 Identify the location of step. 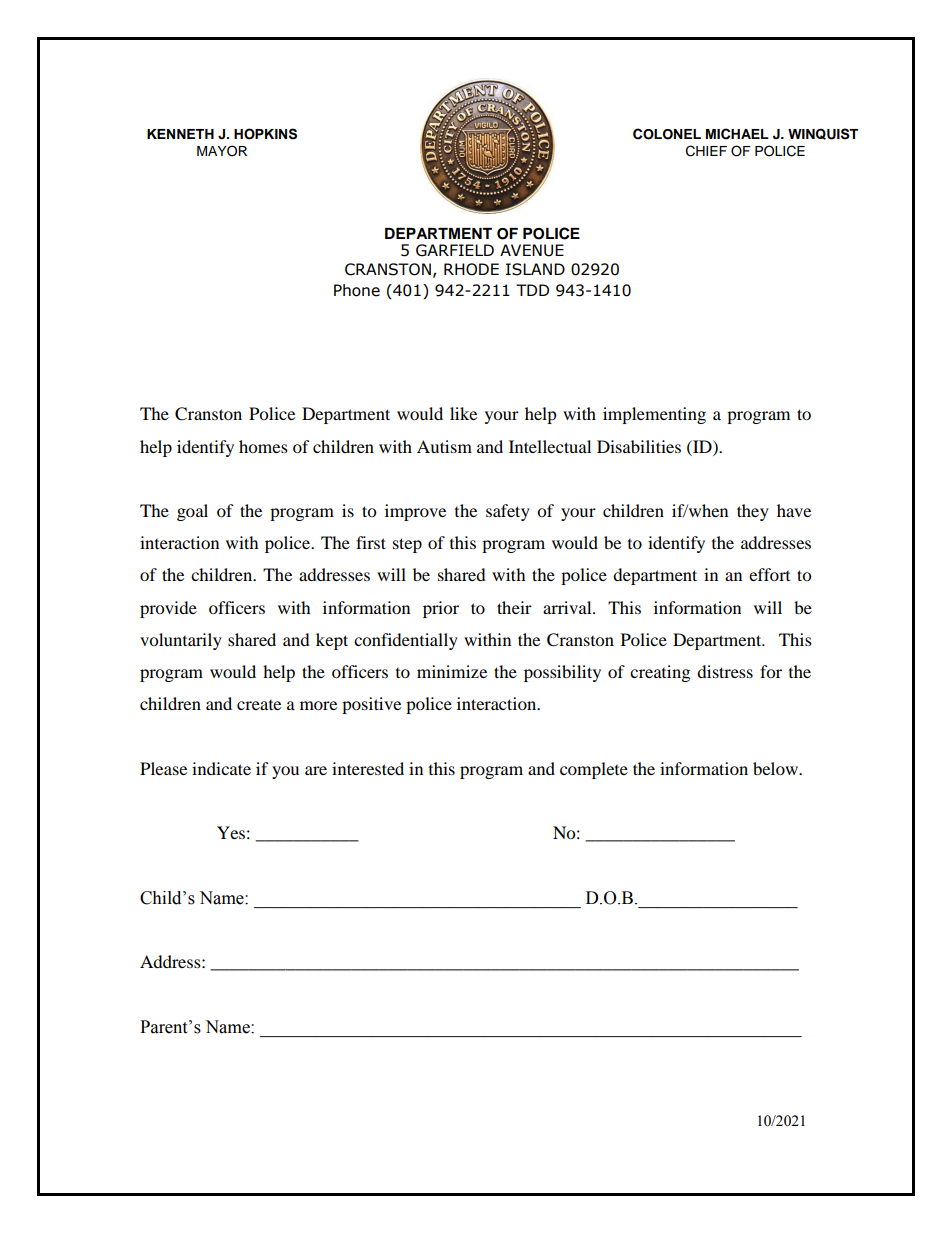
(407, 545).
